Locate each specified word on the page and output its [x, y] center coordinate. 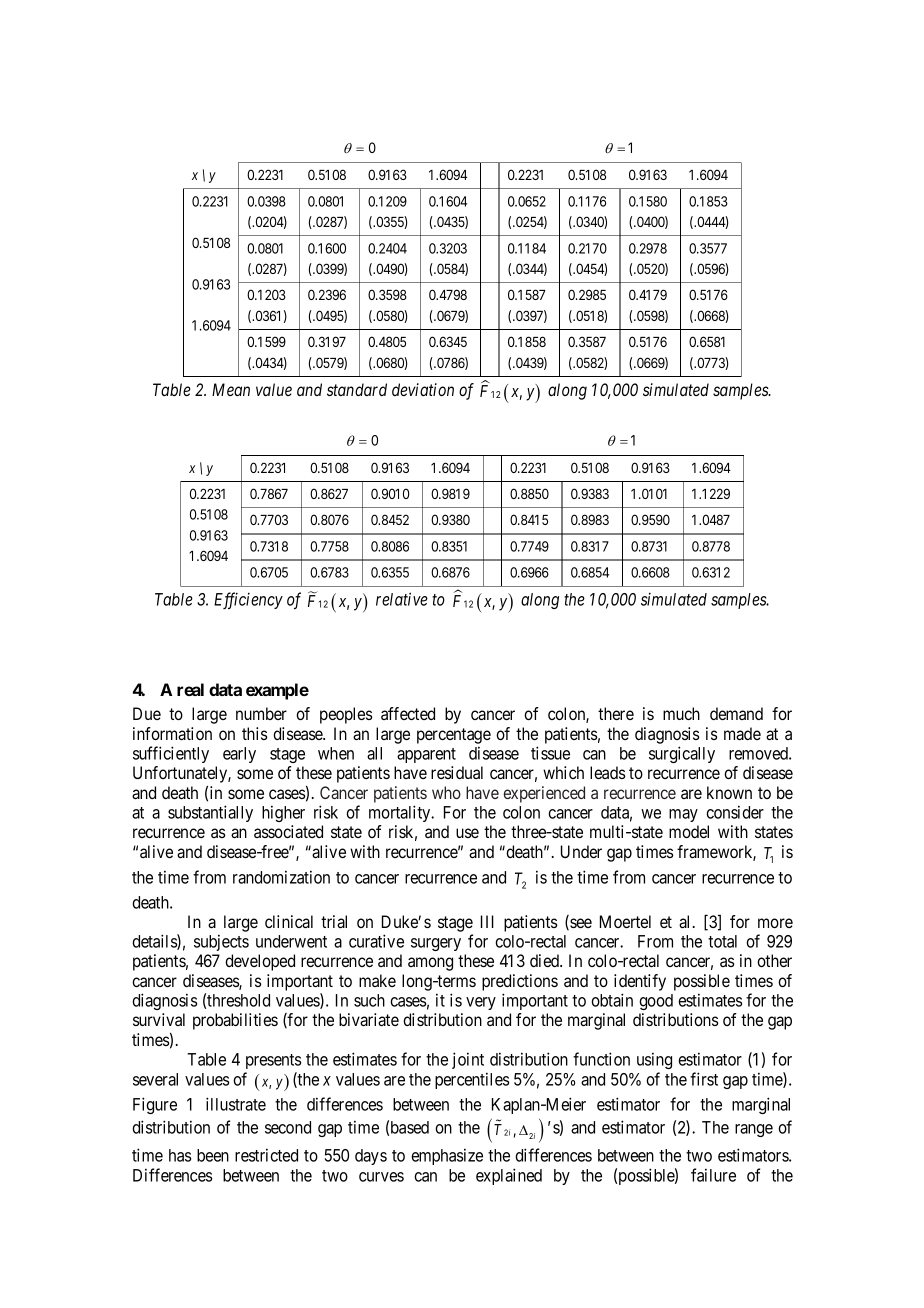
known [729, 792]
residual [457, 772]
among [430, 964]
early [239, 755]
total [722, 941]
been [213, 1155]
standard [357, 389]
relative [402, 599]
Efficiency [248, 600]
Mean [231, 389]
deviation [423, 389]
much [681, 713]
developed [260, 962]
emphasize [447, 1156]
